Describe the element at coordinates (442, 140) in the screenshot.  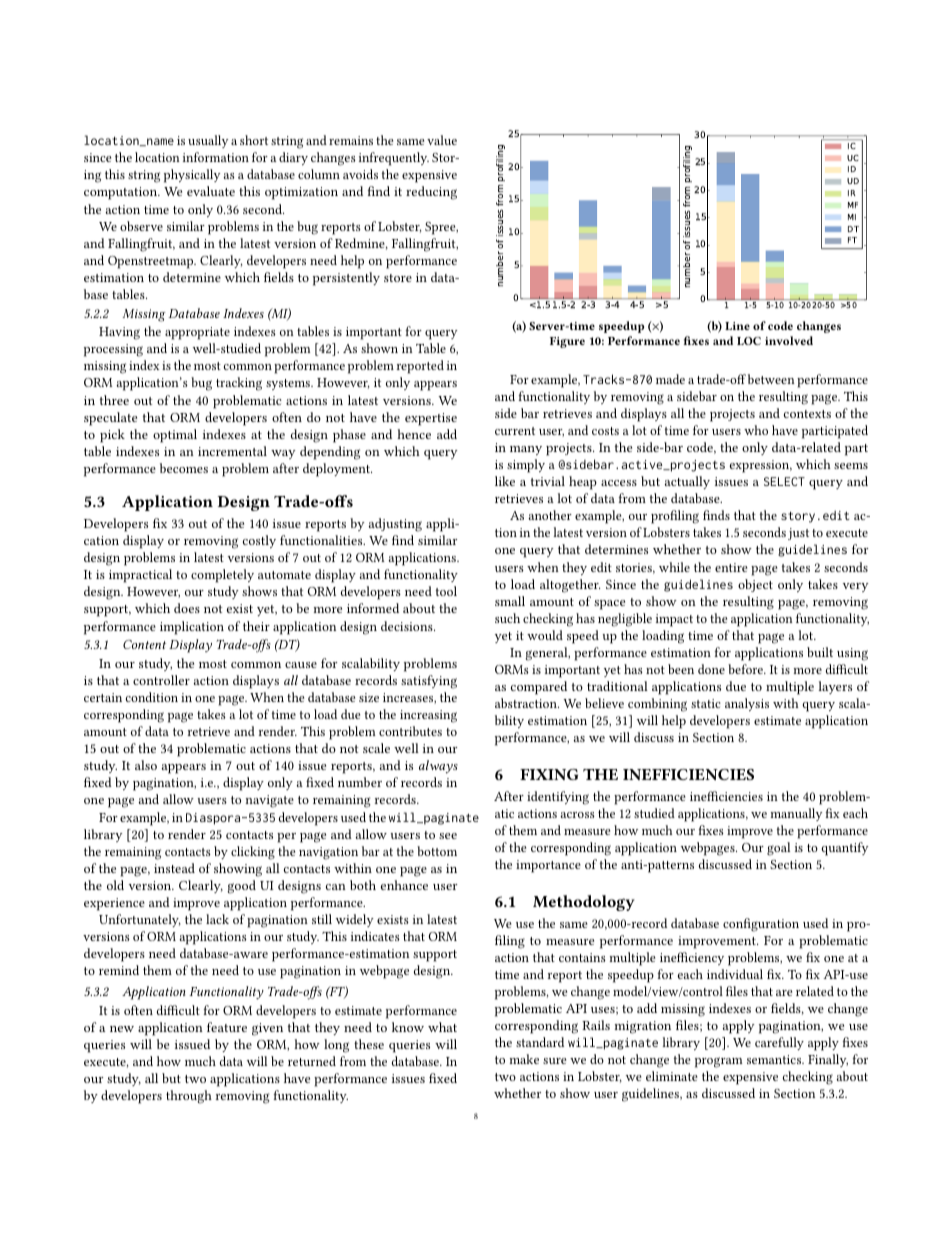
I see `value` at that location.
